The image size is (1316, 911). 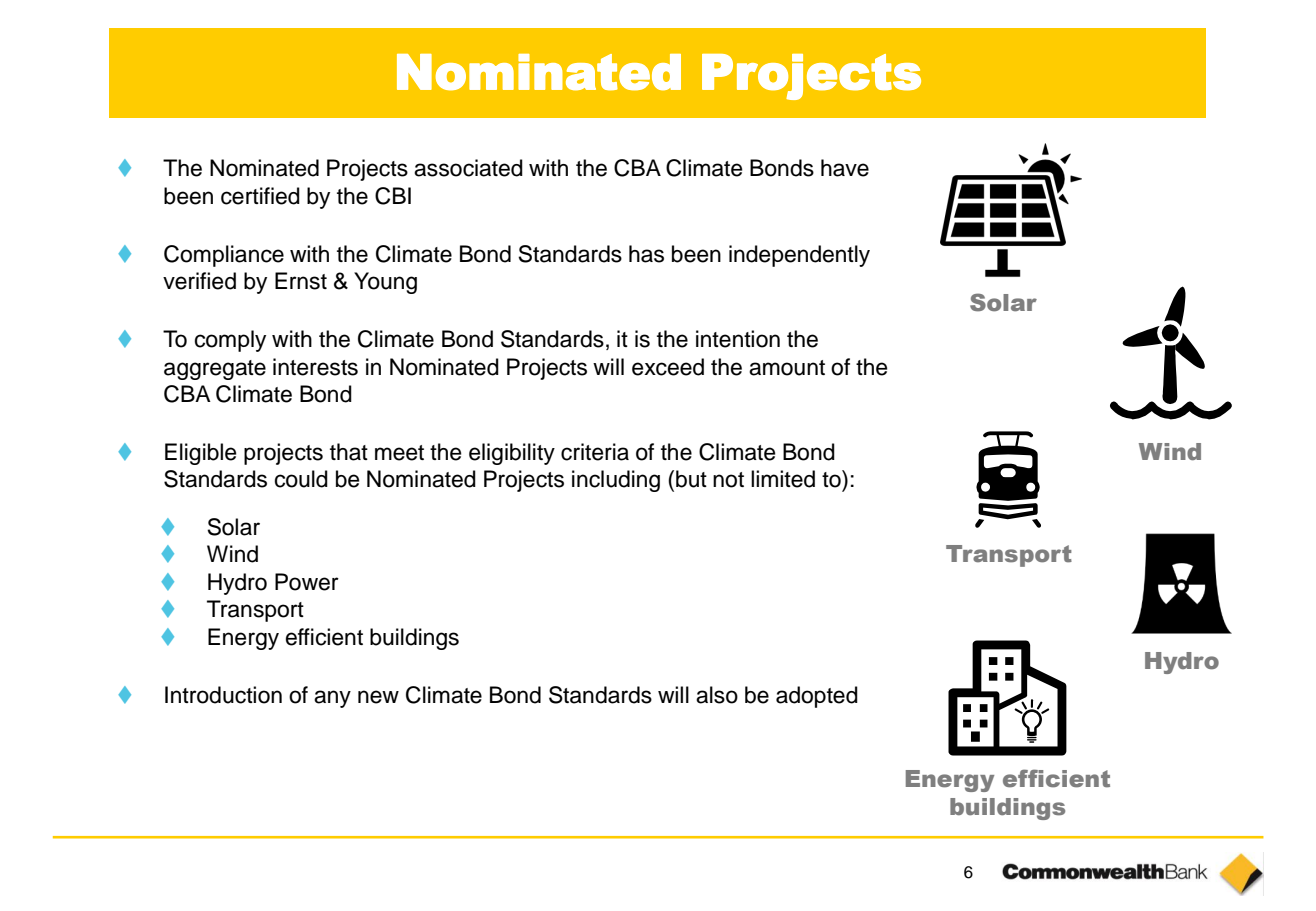 What do you see at coordinates (315, 367) in the document?
I see `interests` at bounding box center [315, 367].
